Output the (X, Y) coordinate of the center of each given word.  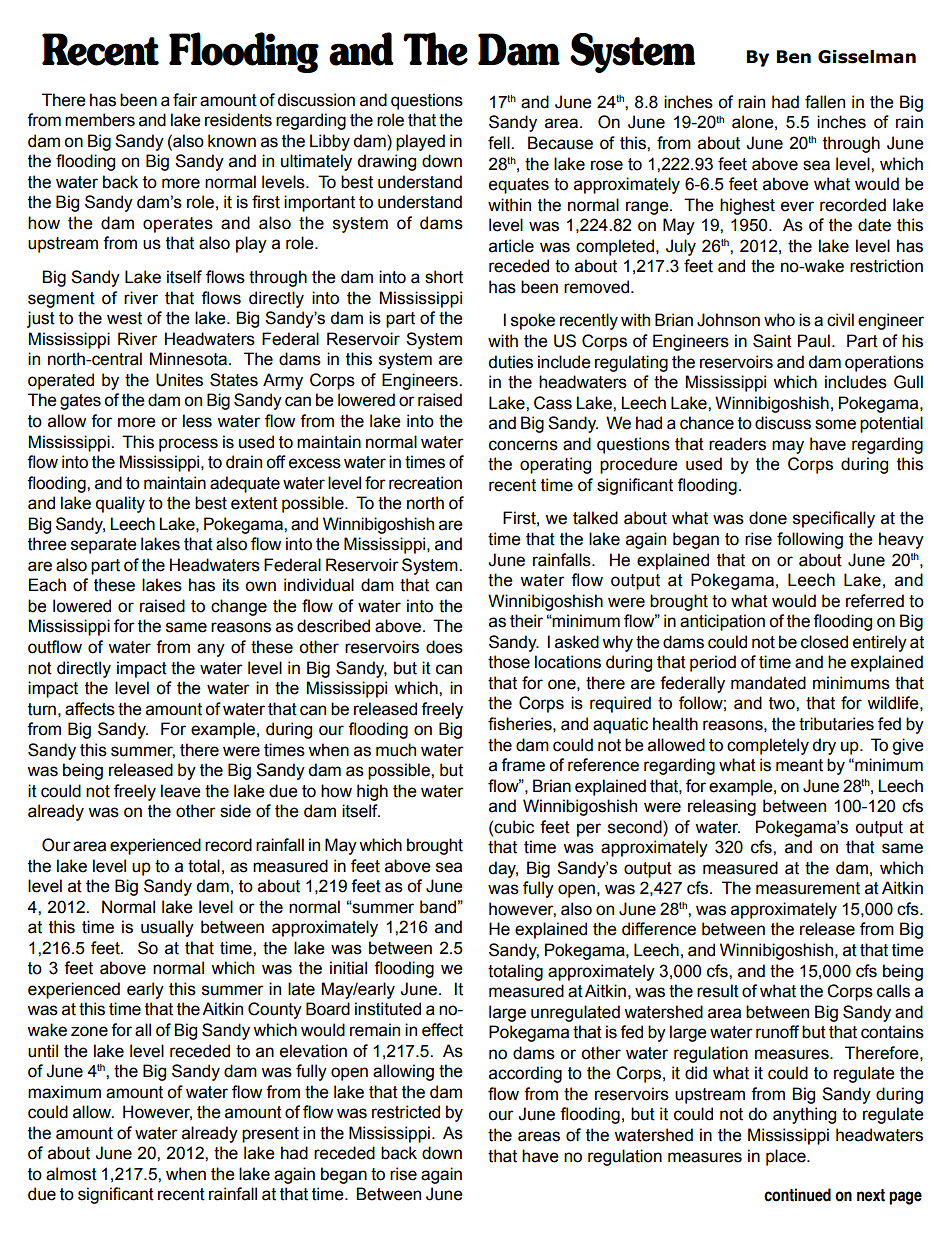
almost (71, 1174)
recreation (425, 483)
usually (167, 928)
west (124, 318)
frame (523, 765)
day (503, 869)
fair (185, 100)
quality (120, 504)
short (444, 277)
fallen (825, 102)
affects (90, 709)
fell (500, 143)
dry (824, 746)
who (779, 320)
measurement (808, 888)
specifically (834, 519)
